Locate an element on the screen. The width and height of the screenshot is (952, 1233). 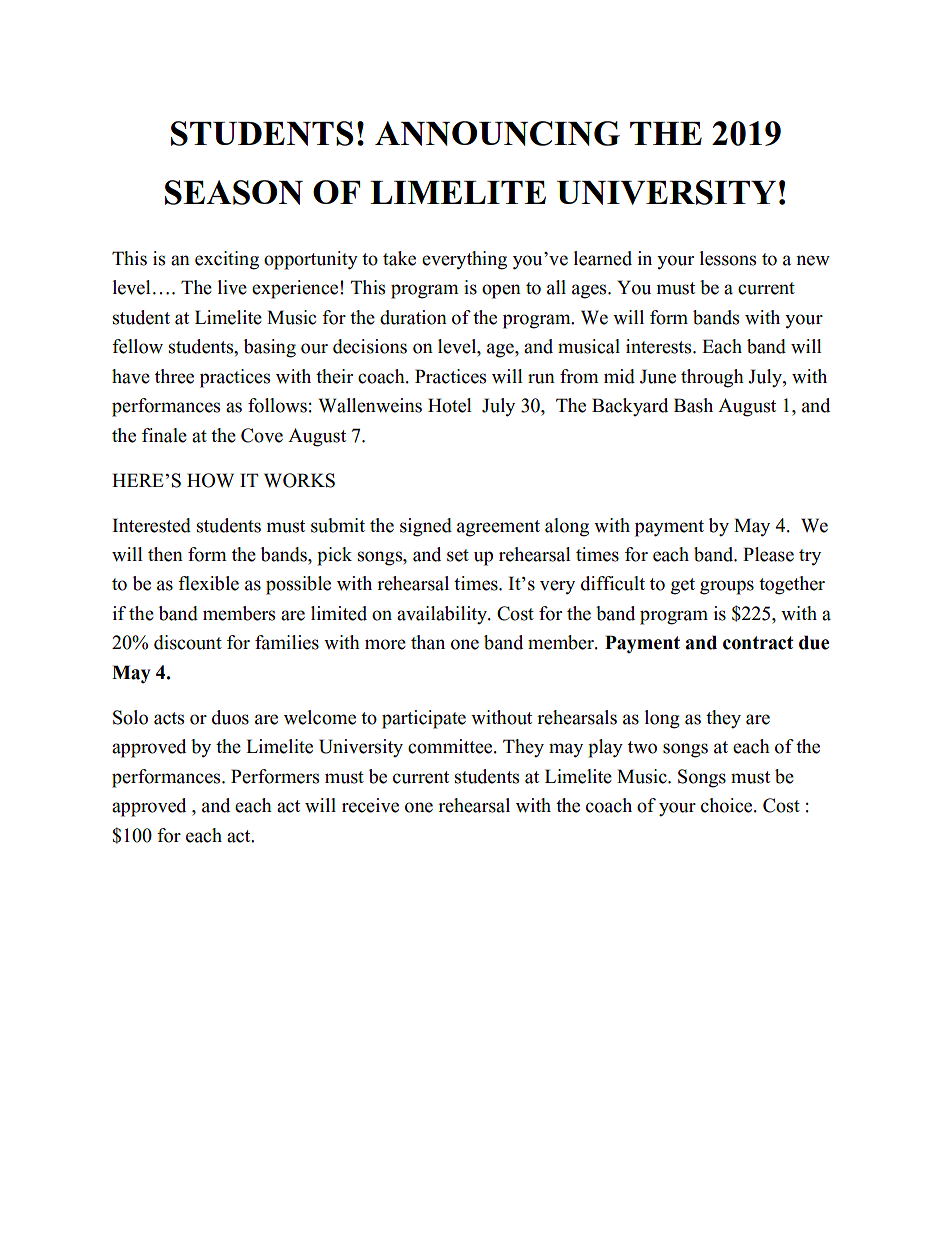
Bash is located at coordinates (693, 405).
